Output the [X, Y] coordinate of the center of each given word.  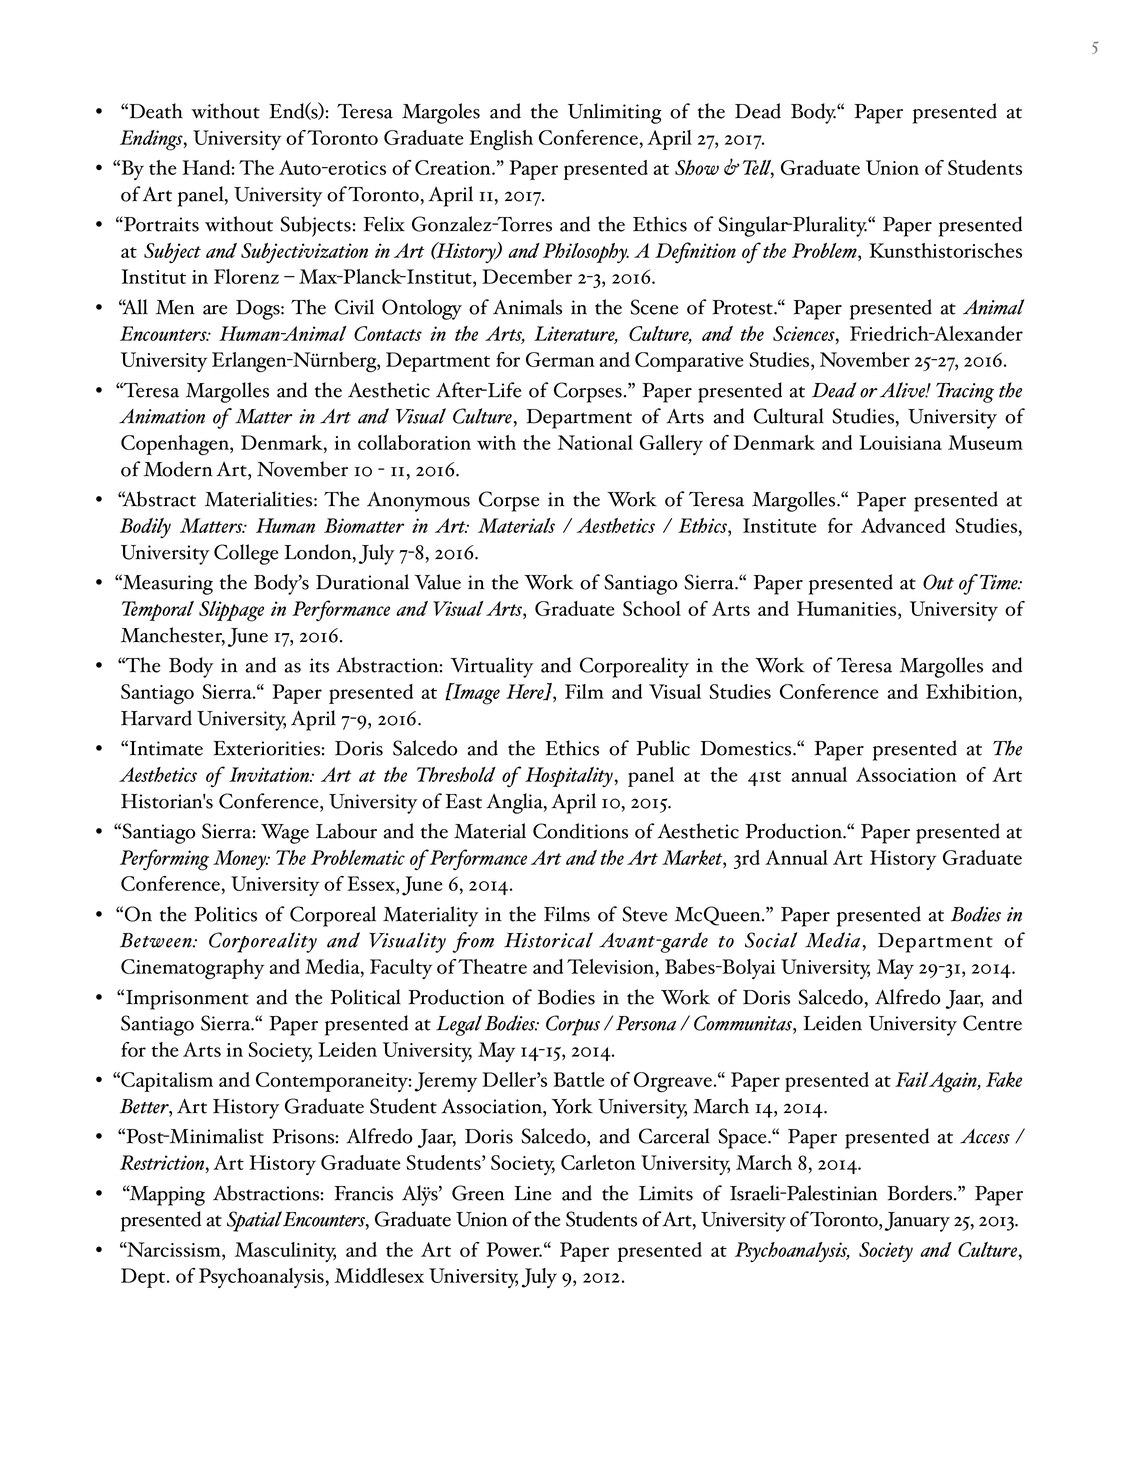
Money [241, 860]
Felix [384, 224]
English [501, 140]
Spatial [254, 1221]
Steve [645, 914]
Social [771, 940]
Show [697, 167]
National [595, 442]
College [246, 554]
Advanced [903, 525]
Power [514, 1249]
